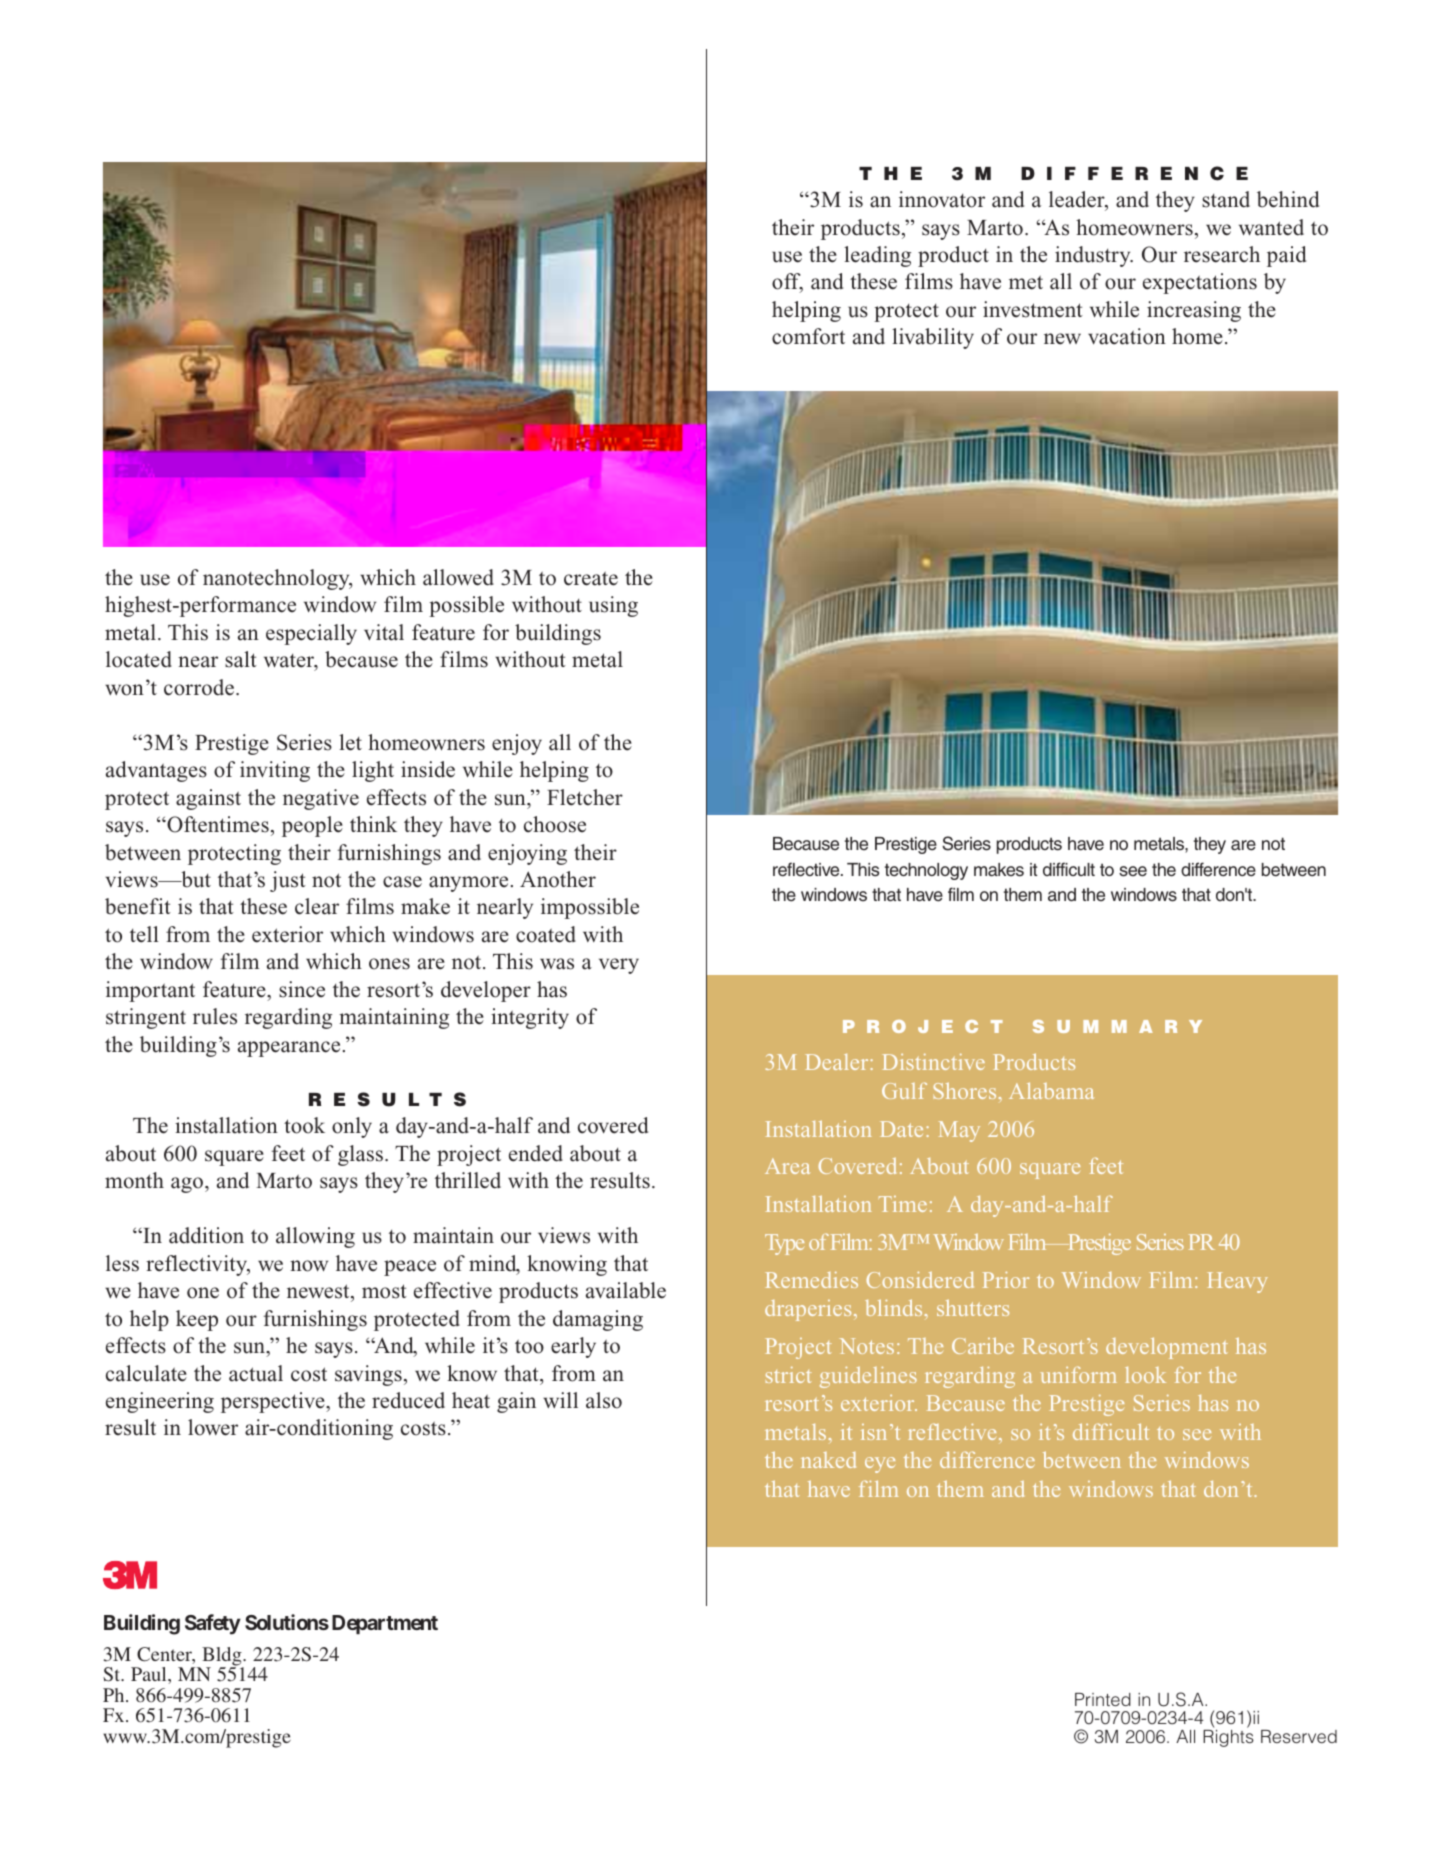 The width and height of the screenshot is (1441, 1853). Describe the element at coordinates (1051, 1090) in the screenshot. I see `Alabama` at that location.
